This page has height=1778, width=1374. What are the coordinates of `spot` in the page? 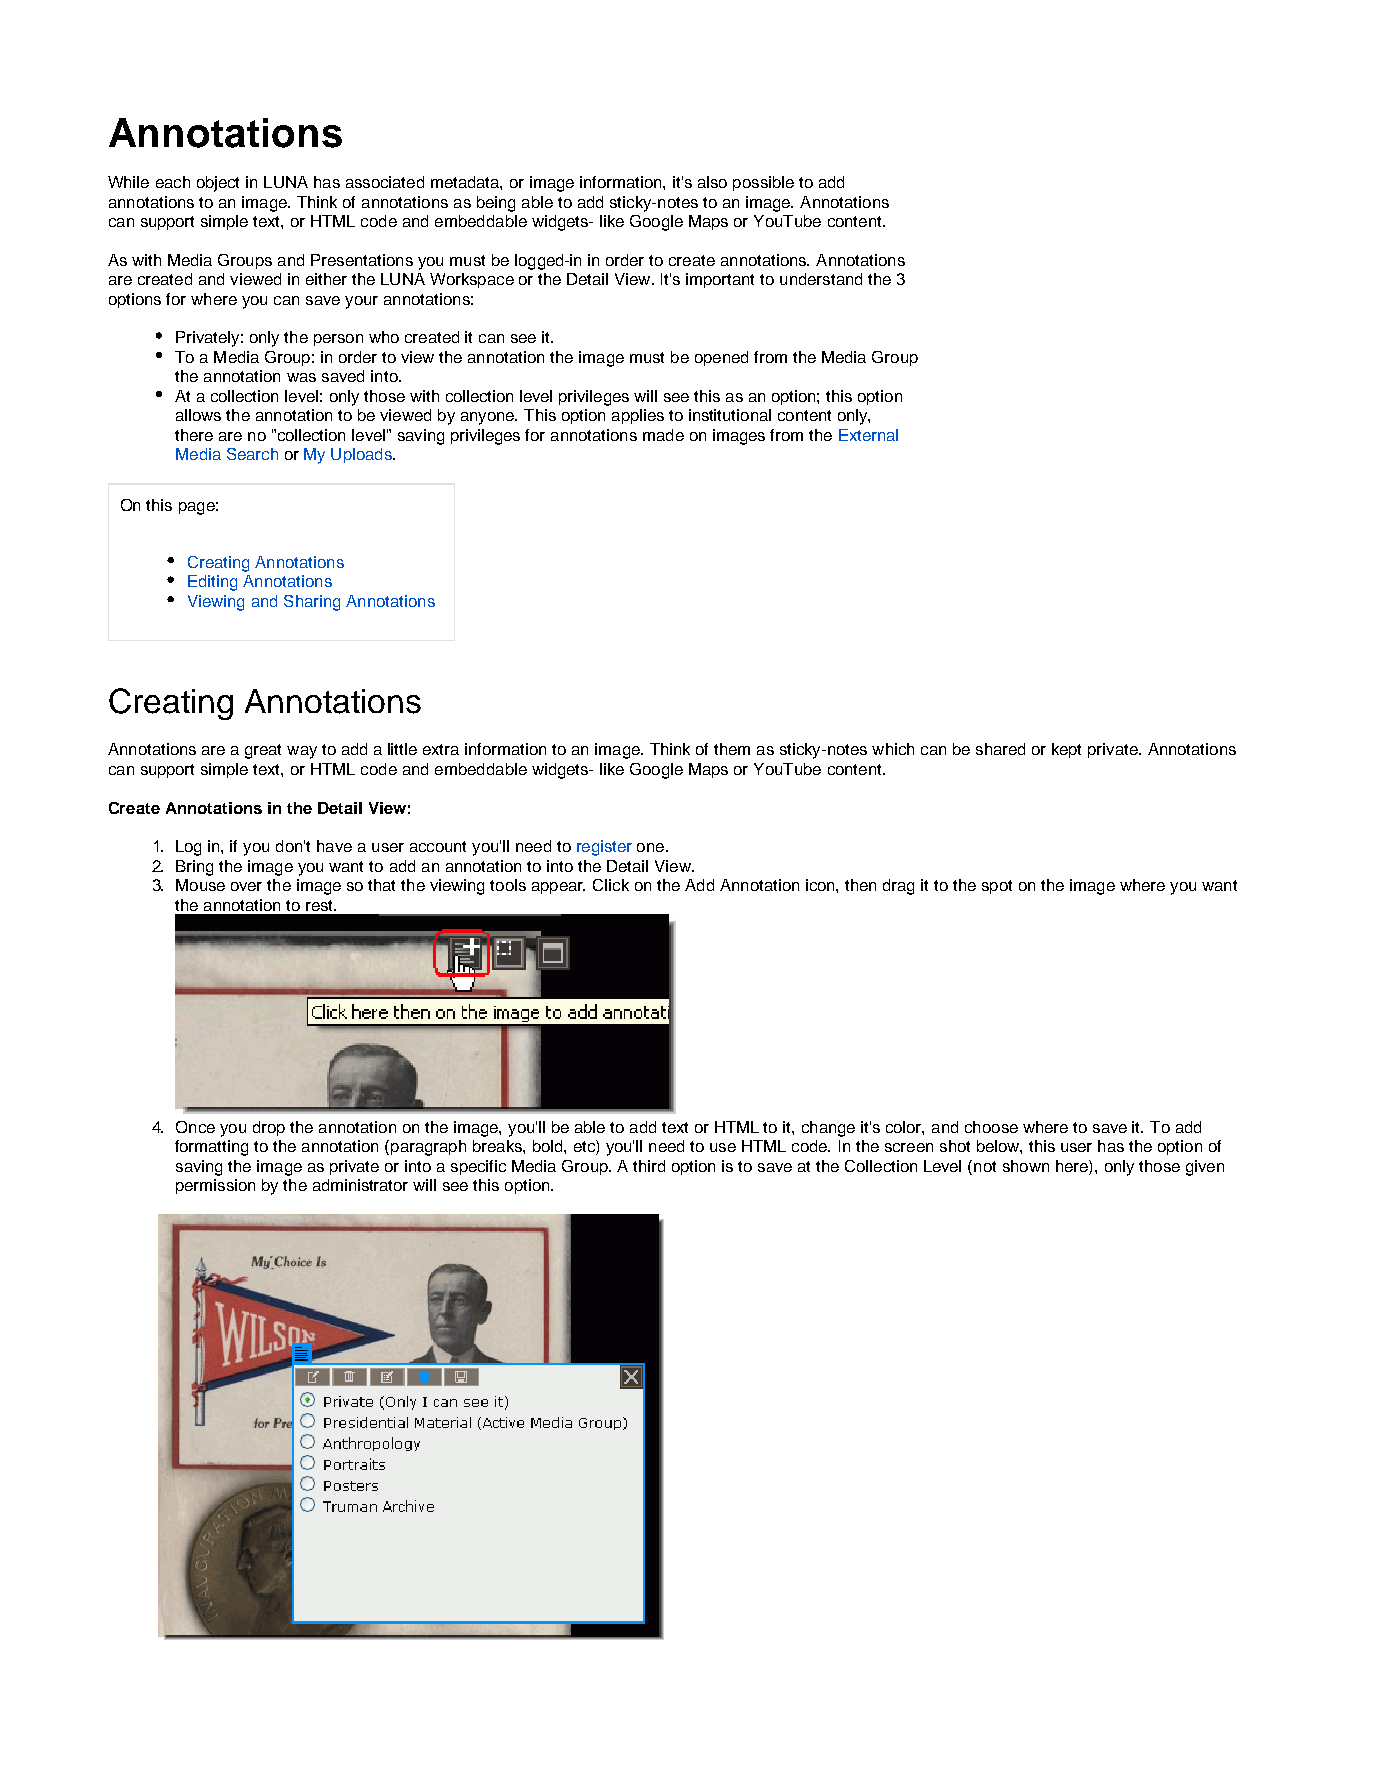 It's located at (997, 887).
